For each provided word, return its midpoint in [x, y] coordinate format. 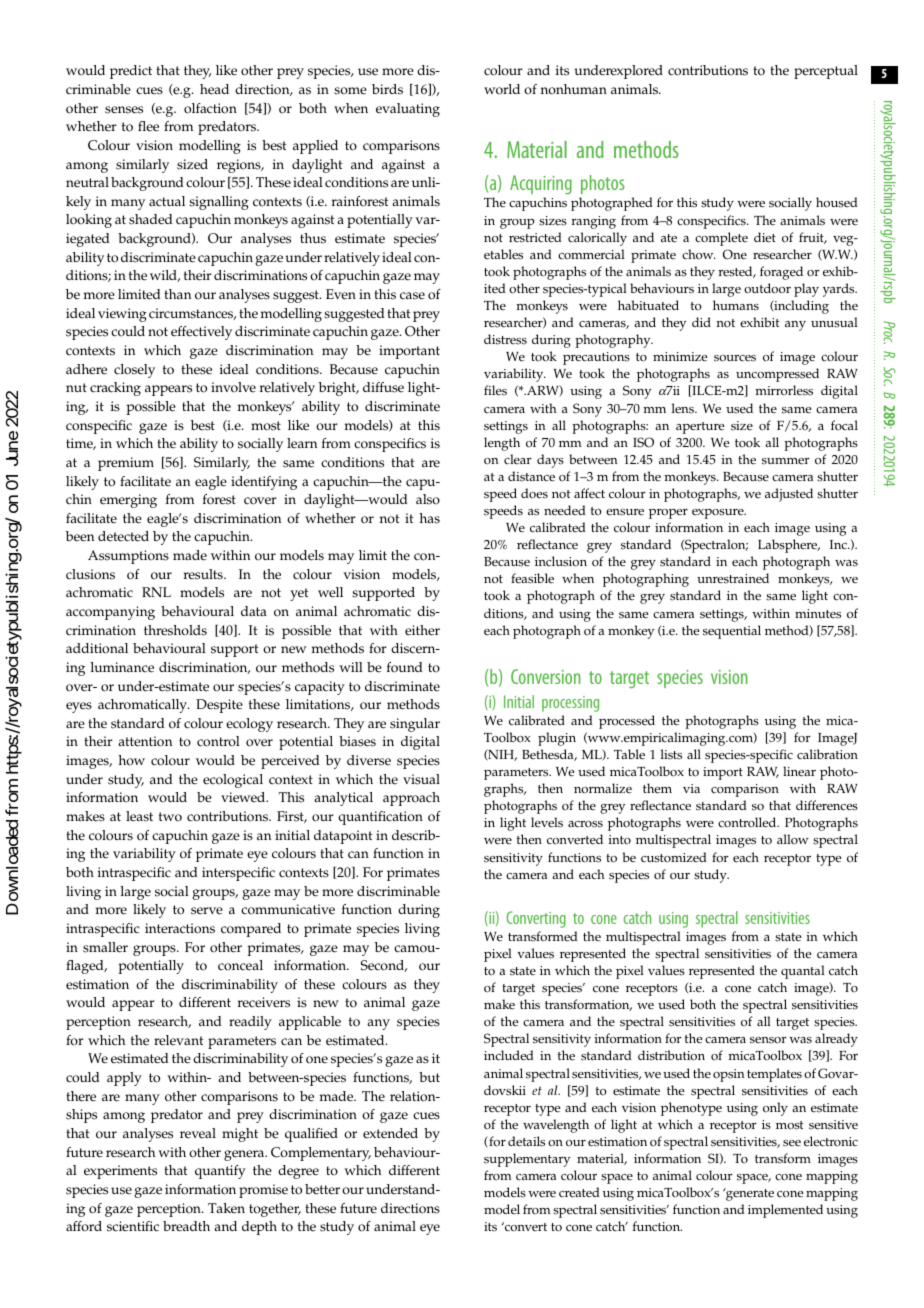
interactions [180, 928]
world [502, 89]
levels [547, 822]
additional [97, 648]
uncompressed [777, 375]
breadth [186, 1226]
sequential [732, 632]
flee [148, 126]
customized [674, 857]
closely [134, 371]
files [495, 390]
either [422, 630]
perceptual [826, 72]
